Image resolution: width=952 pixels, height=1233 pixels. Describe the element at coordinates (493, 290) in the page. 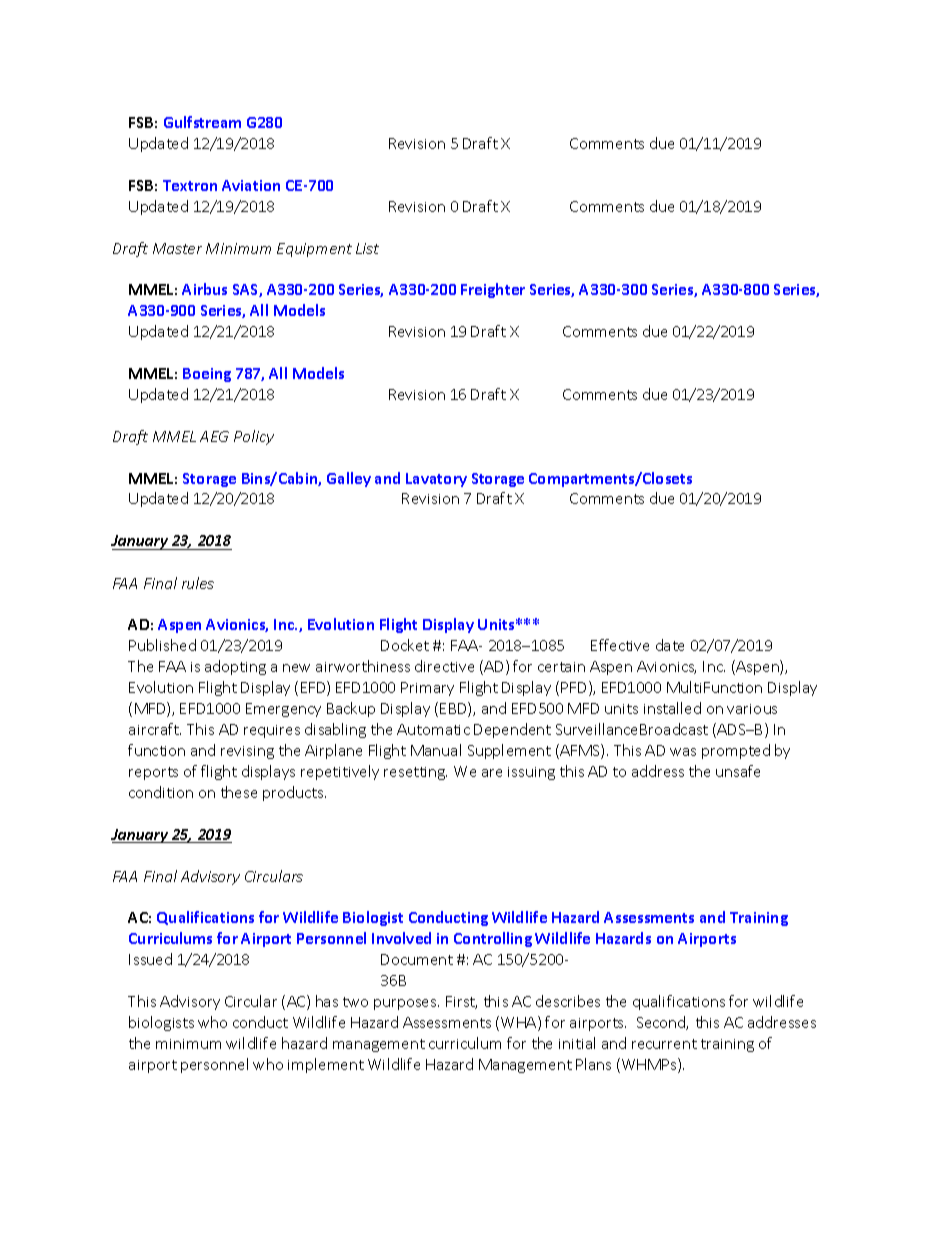

I see `Freighter` at that location.
